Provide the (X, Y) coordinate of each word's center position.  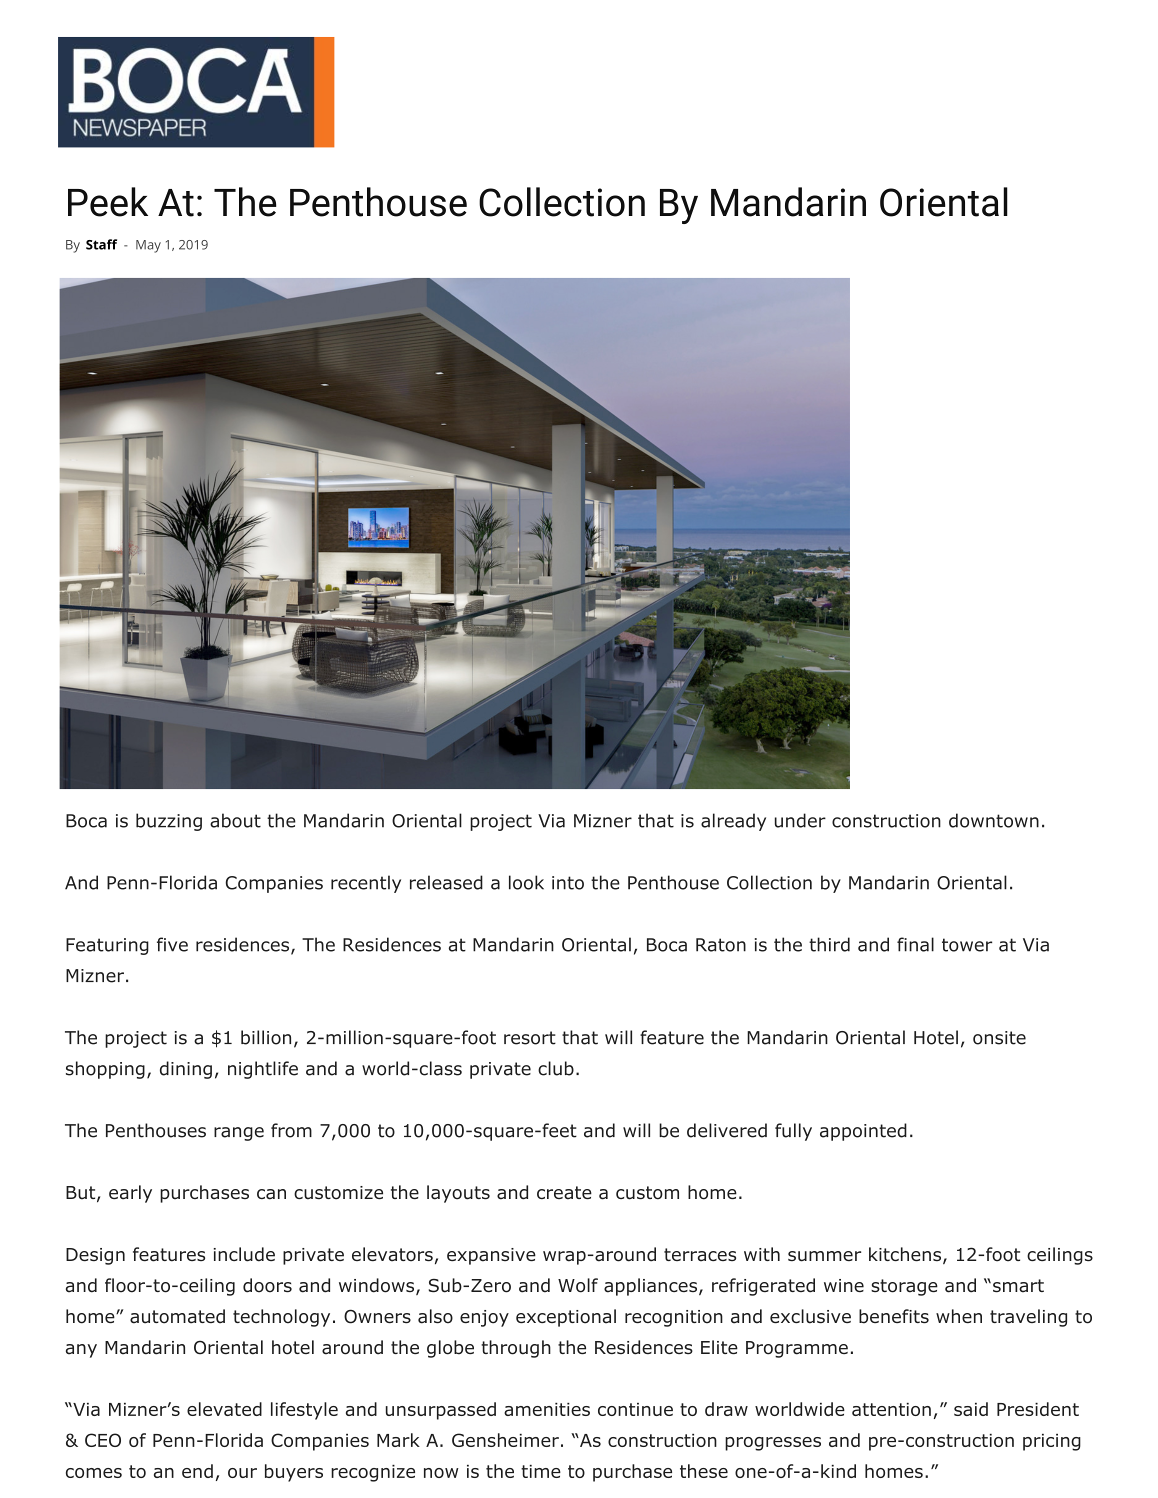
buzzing (169, 822)
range (239, 1134)
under (800, 820)
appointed (863, 1132)
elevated (224, 1409)
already (733, 822)
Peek (108, 202)
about (235, 820)
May (148, 246)
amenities (547, 1409)
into (568, 883)
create (564, 1193)
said (971, 1409)
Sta (97, 245)
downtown (994, 820)
